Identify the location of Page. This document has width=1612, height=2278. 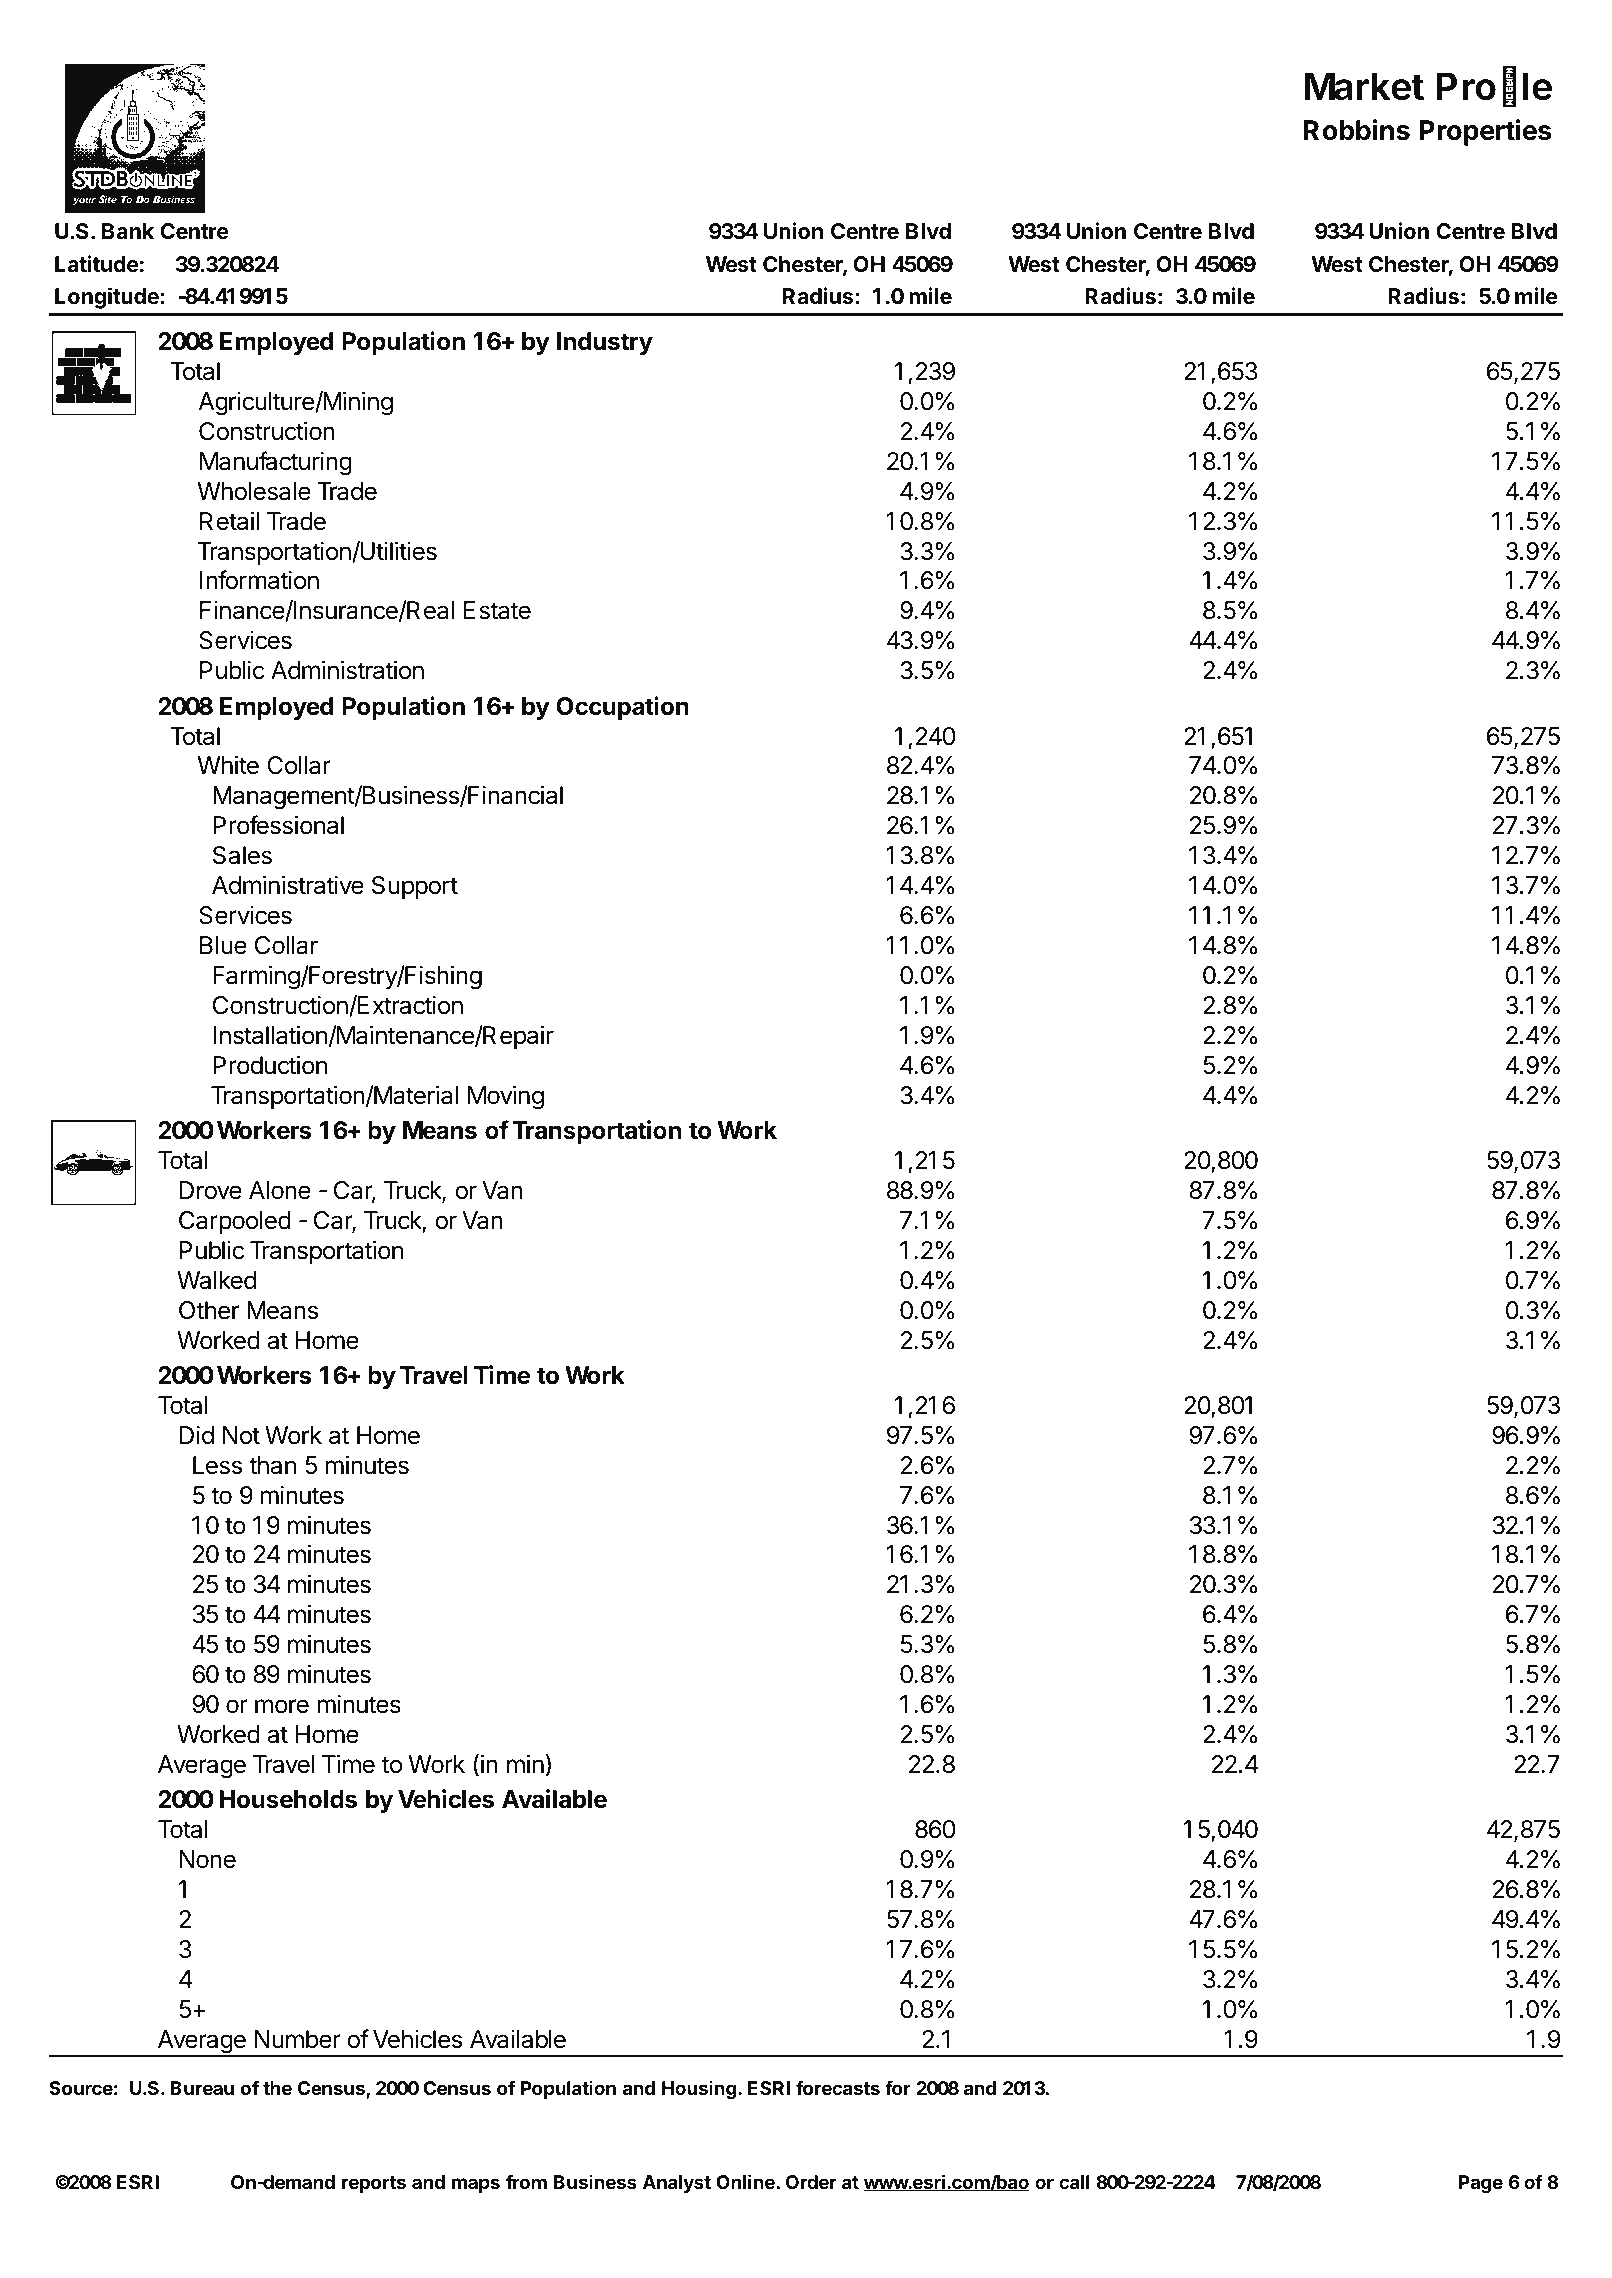
(1481, 2184).
